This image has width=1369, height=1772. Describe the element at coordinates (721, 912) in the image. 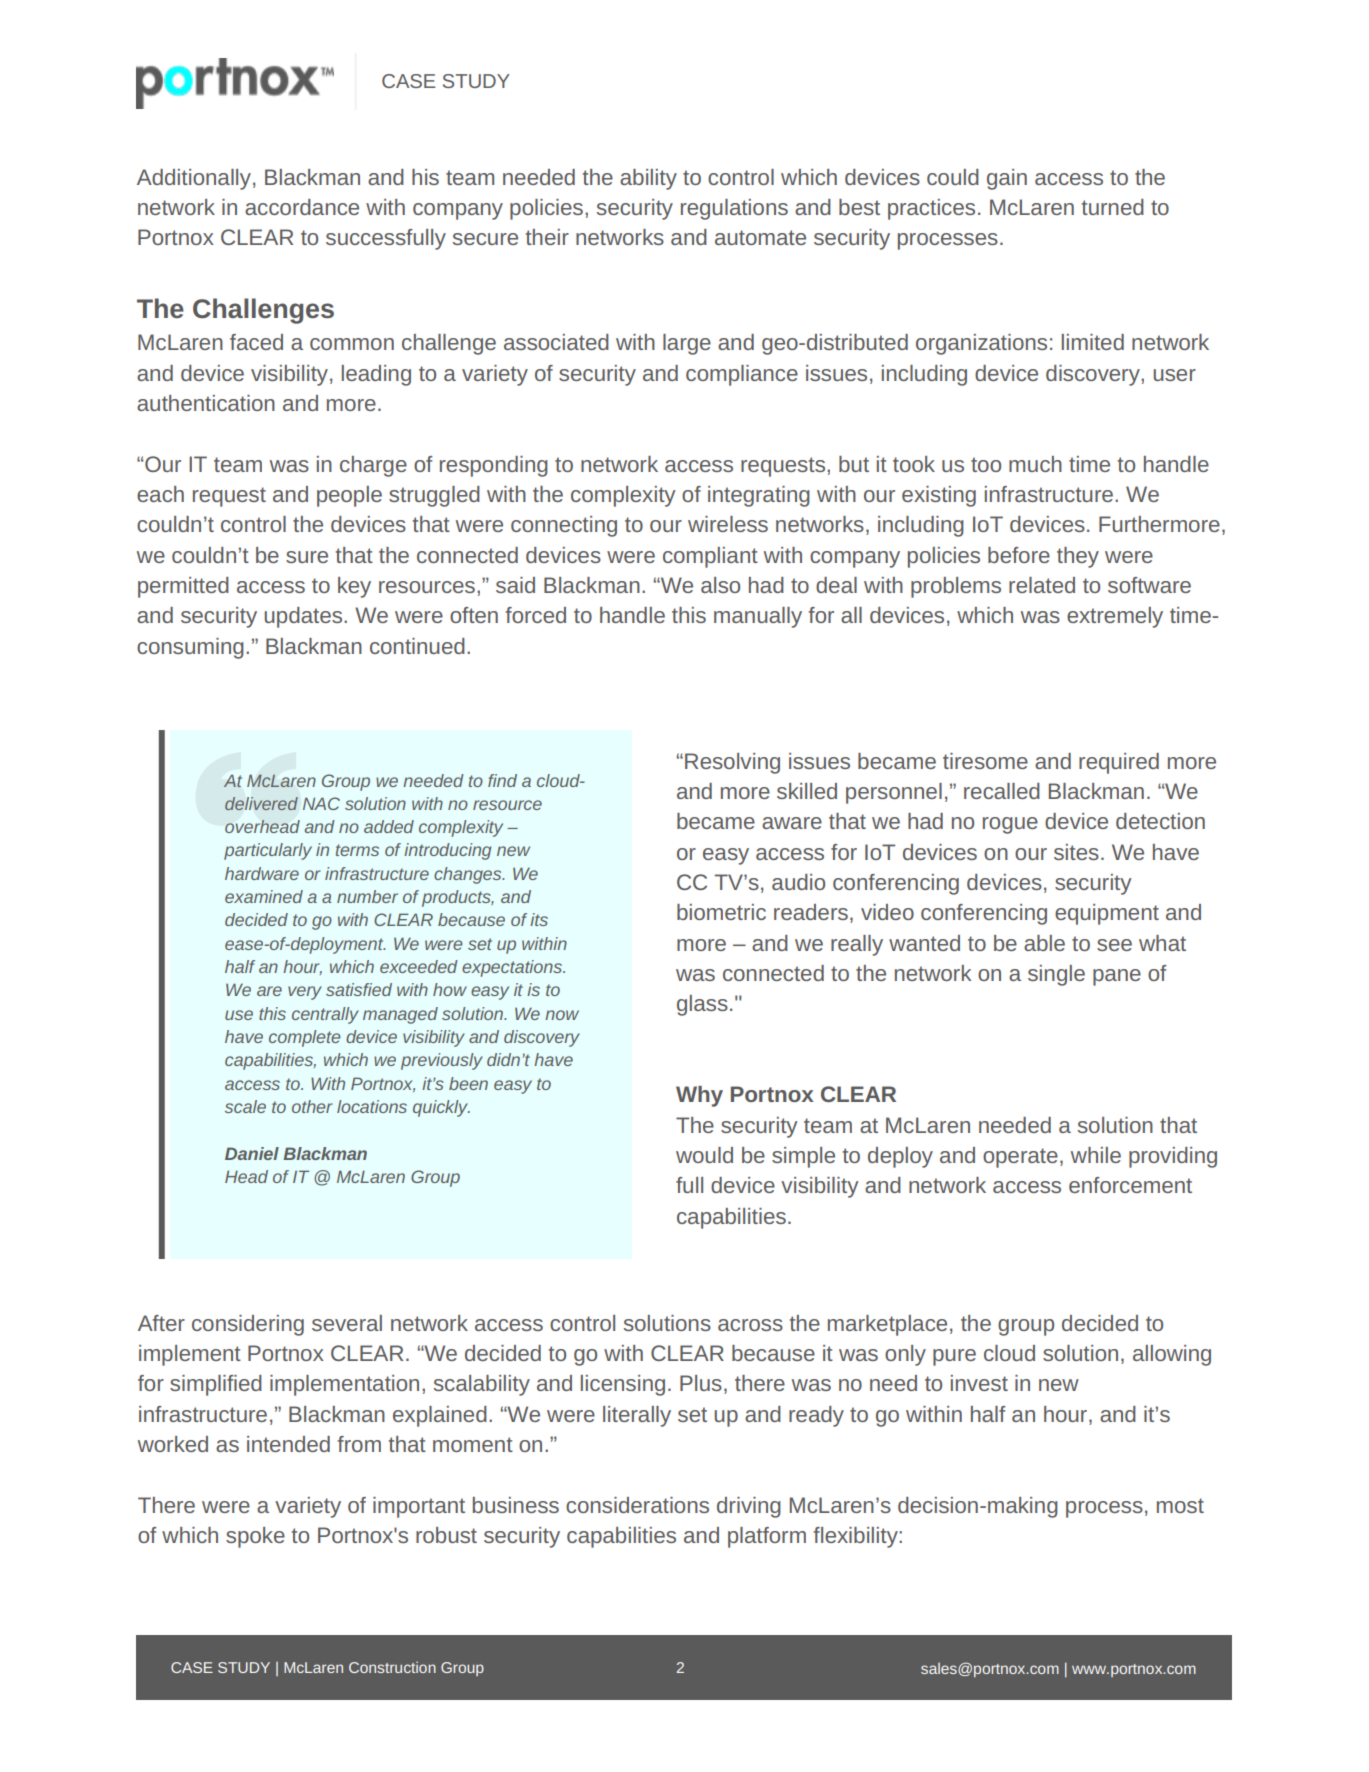

I see `biometric` at that location.
